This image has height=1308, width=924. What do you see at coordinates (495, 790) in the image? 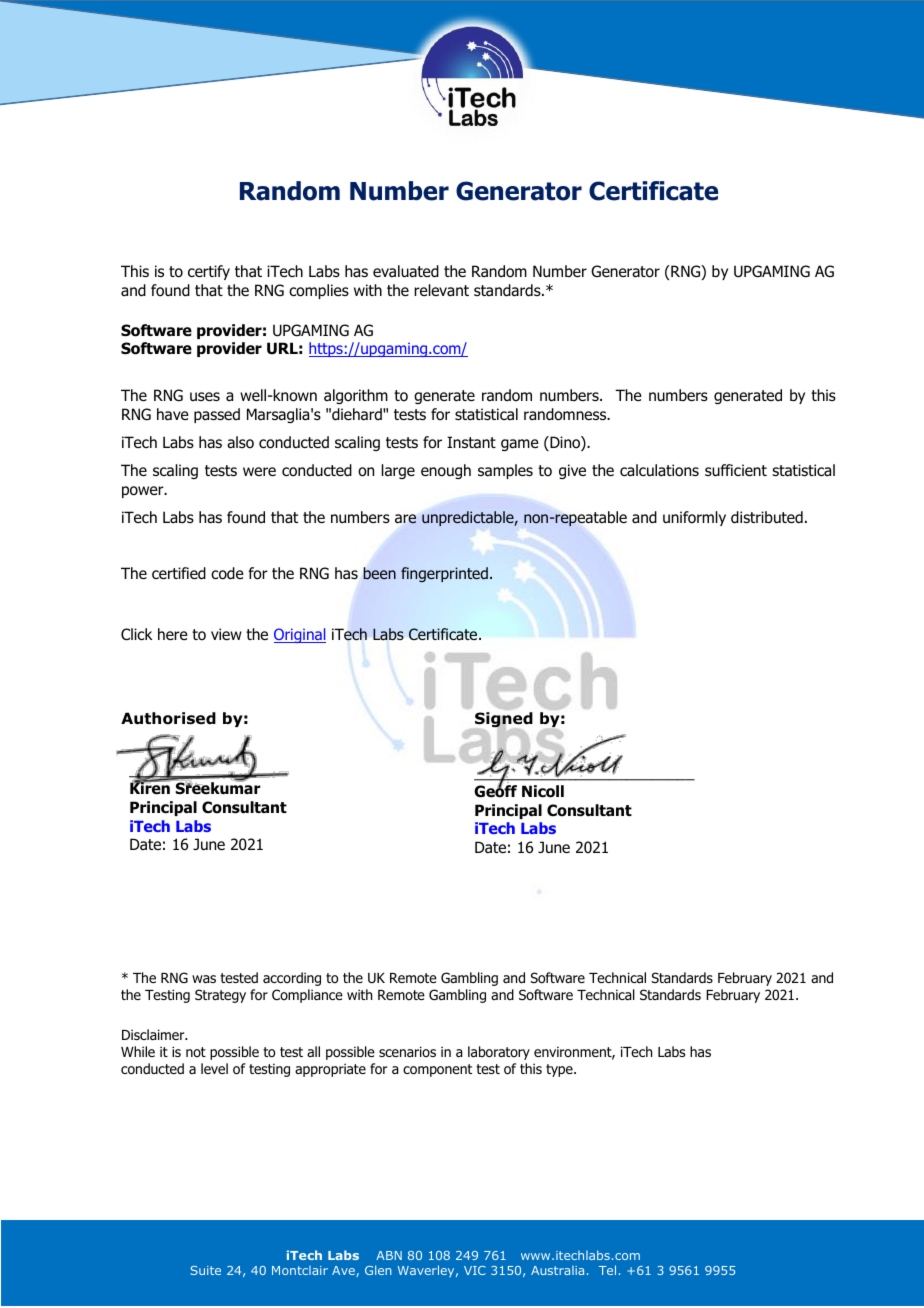
I see `Geoff` at bounding box center [495, 790].
